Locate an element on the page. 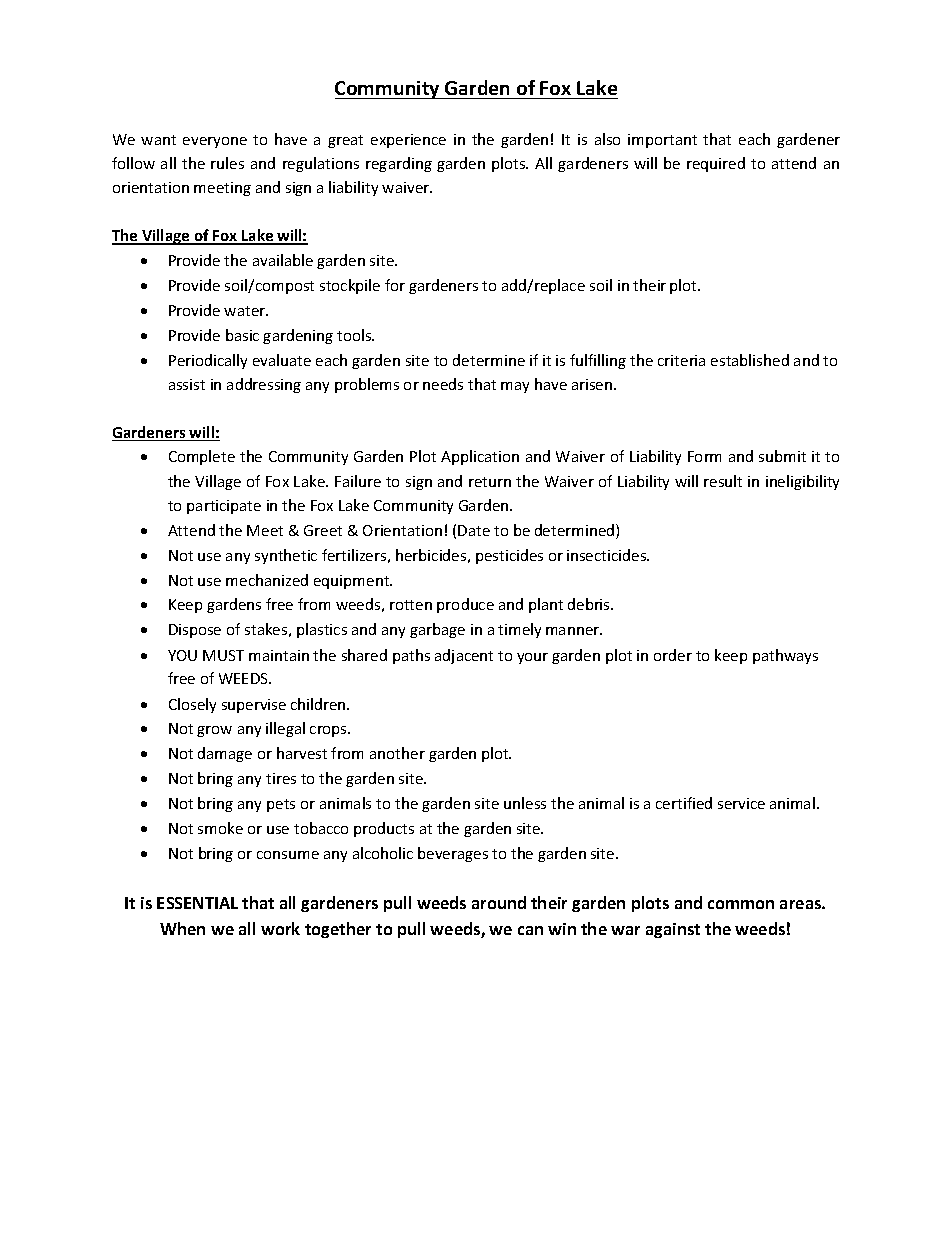  common is located at coordinates (741, 904).
